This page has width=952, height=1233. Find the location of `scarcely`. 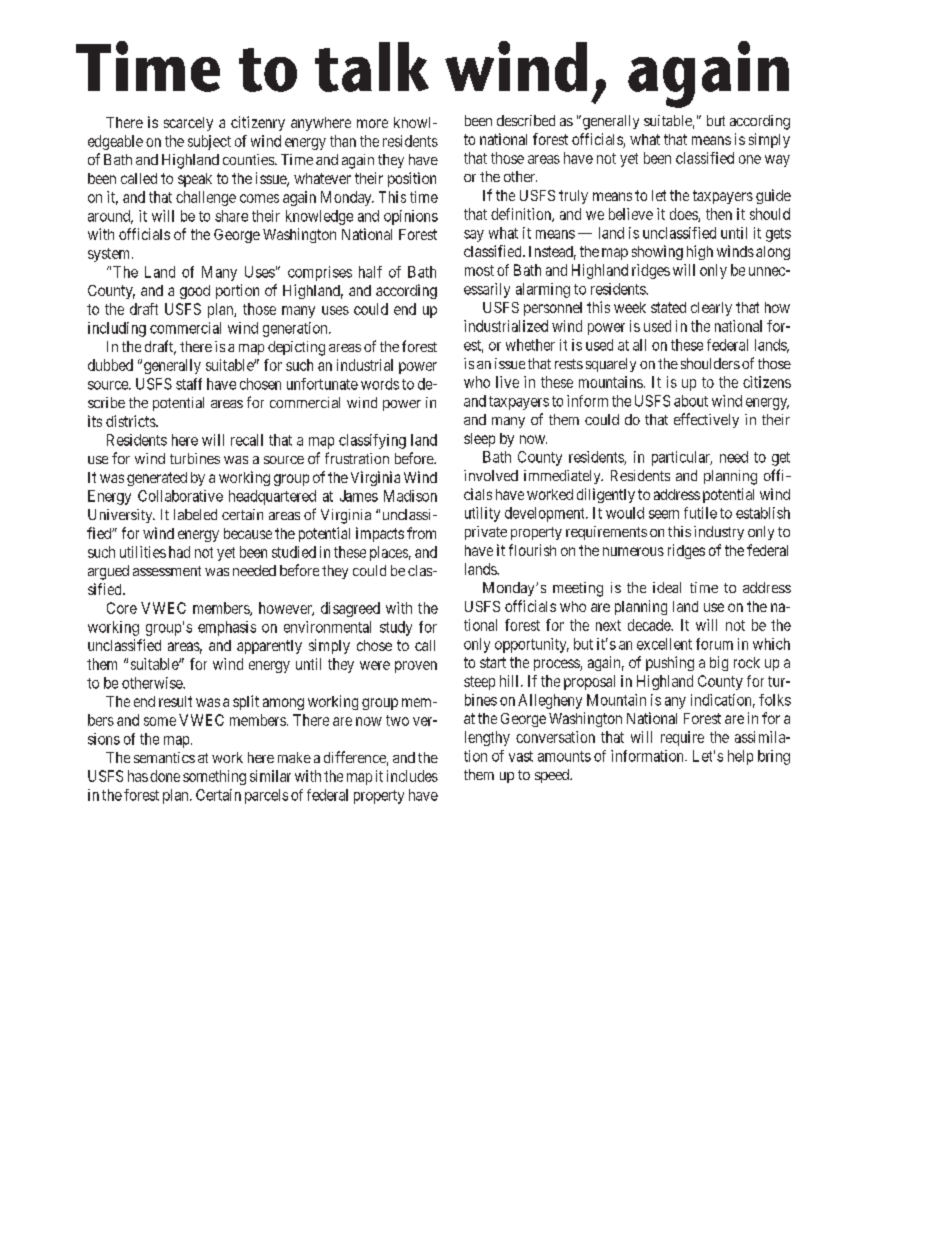

scarcely is located at coordinates (188, 124).
